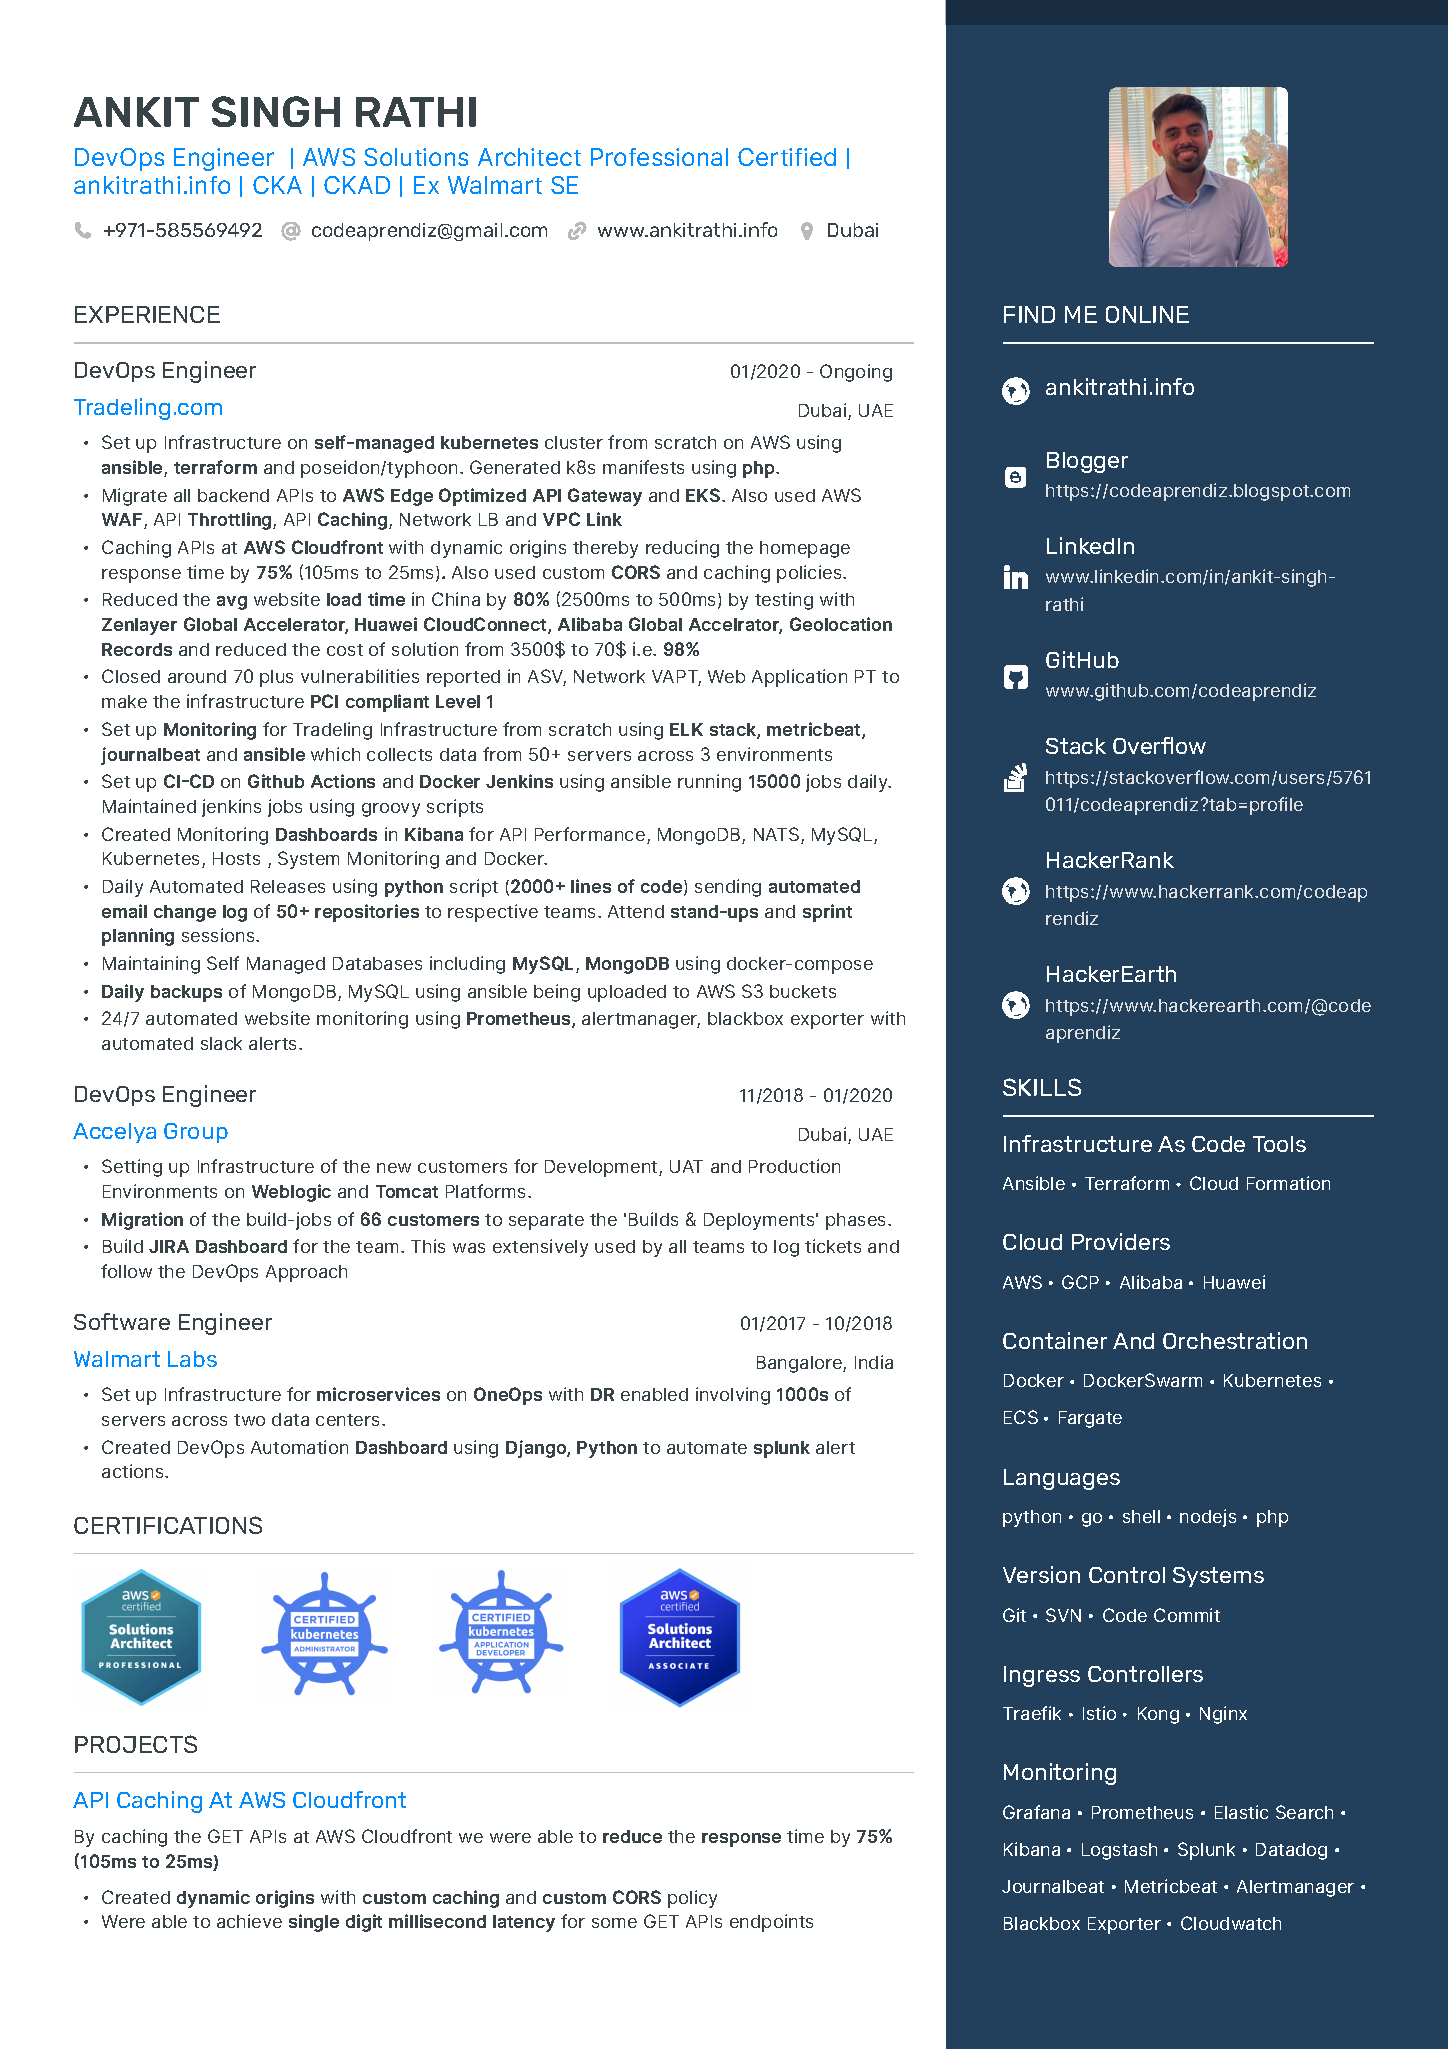 This screenshot has width=1448, height=2049. Describe the element at coordinates (1087, 462) in the screenshot. I see `Blogger` at that location.
